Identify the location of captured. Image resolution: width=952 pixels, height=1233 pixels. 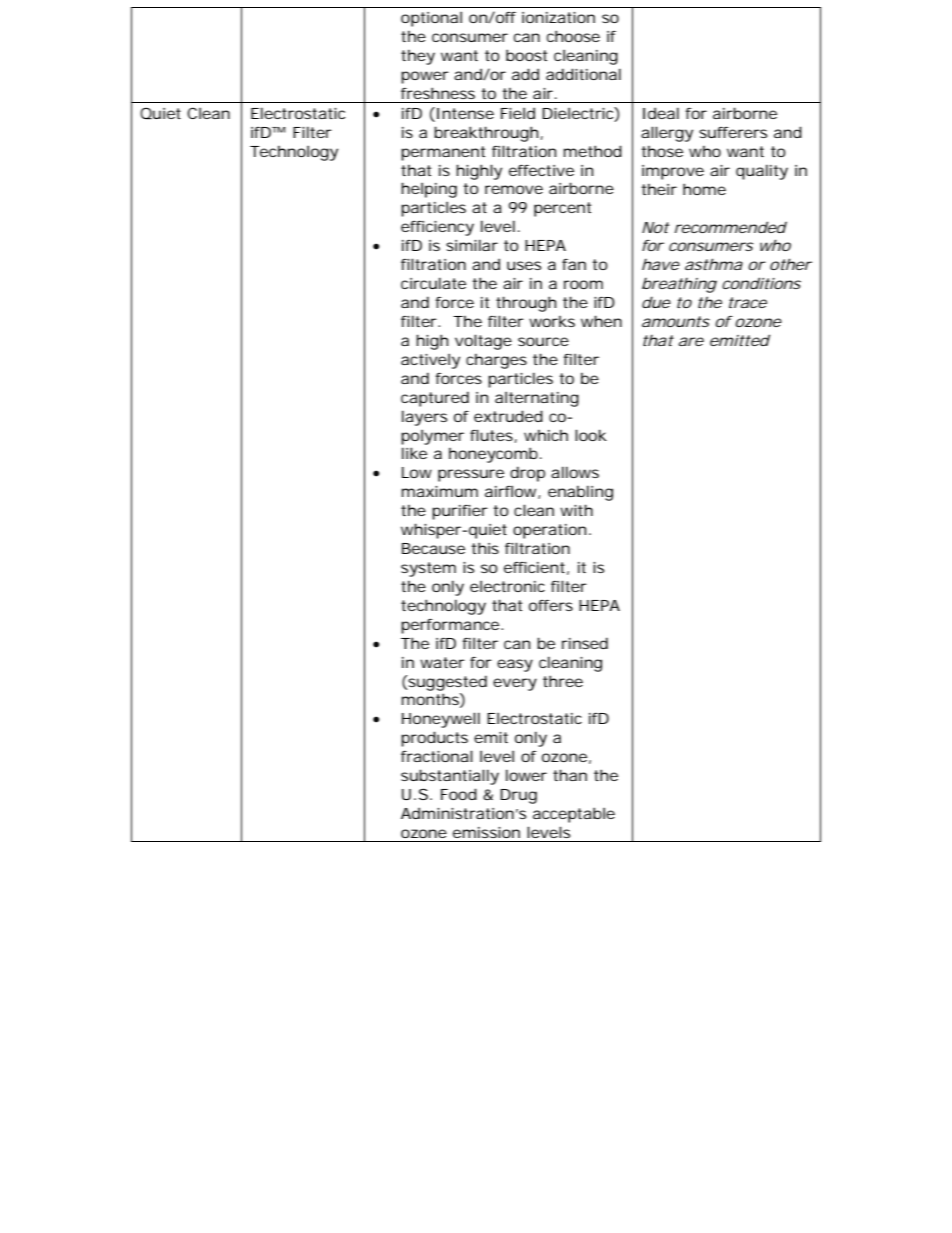
(435, 399).
